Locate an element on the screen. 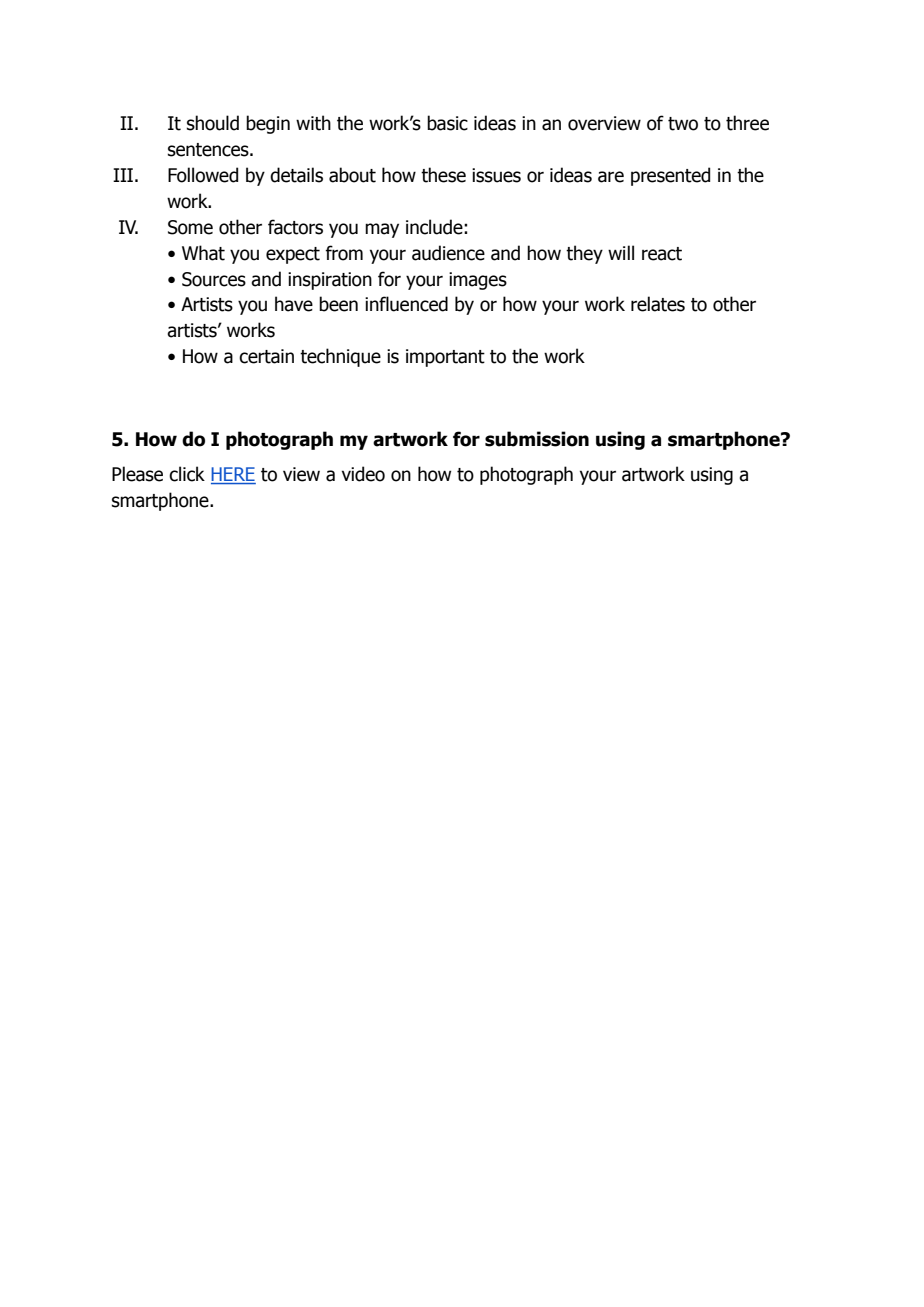 Image resolution: width=924 pixels, height=1307 pixels. these is located at coordinates (443, 175).
